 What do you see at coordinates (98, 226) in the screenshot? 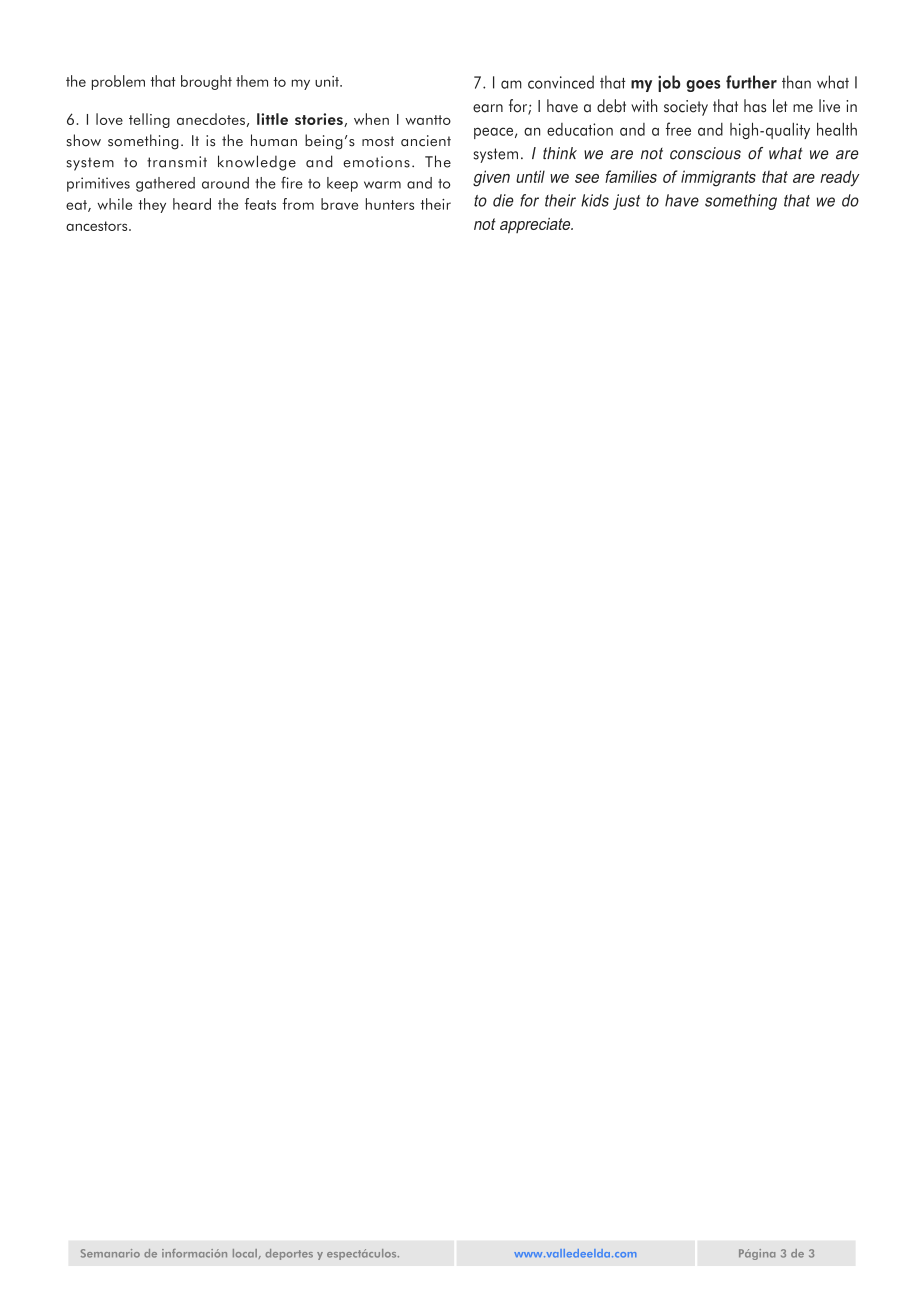
I see `ancestors` at bounding box center [98, 226].
